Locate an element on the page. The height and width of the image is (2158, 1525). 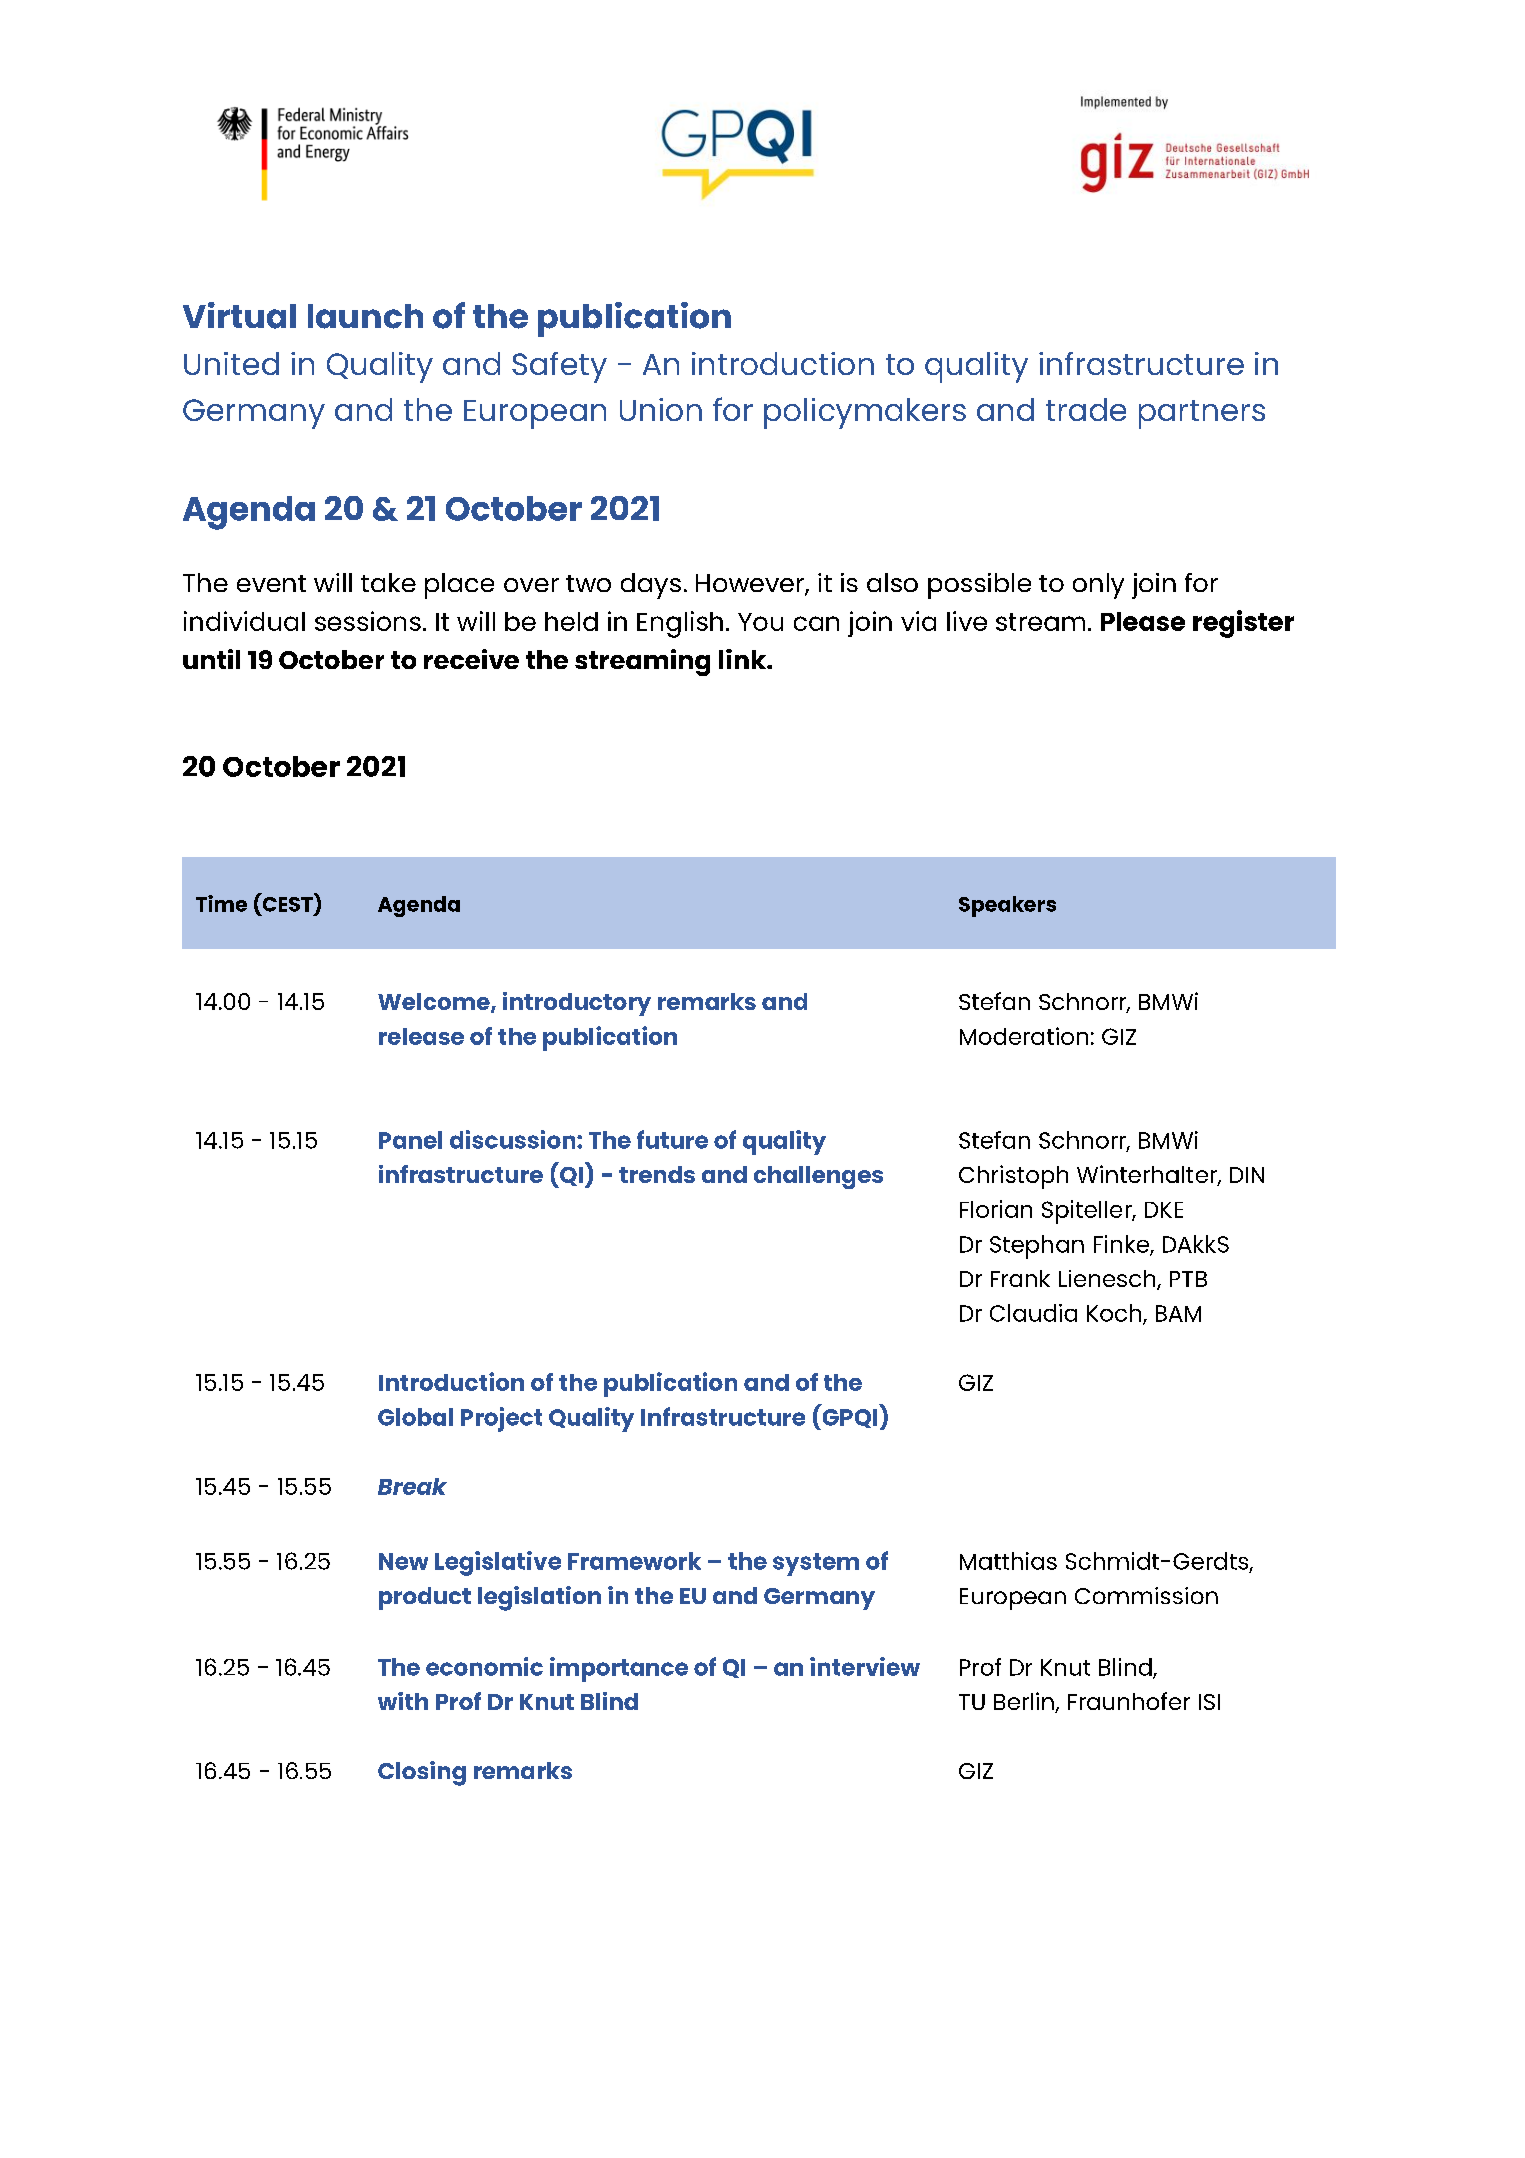
with is located at coordinates (403, 1701).
